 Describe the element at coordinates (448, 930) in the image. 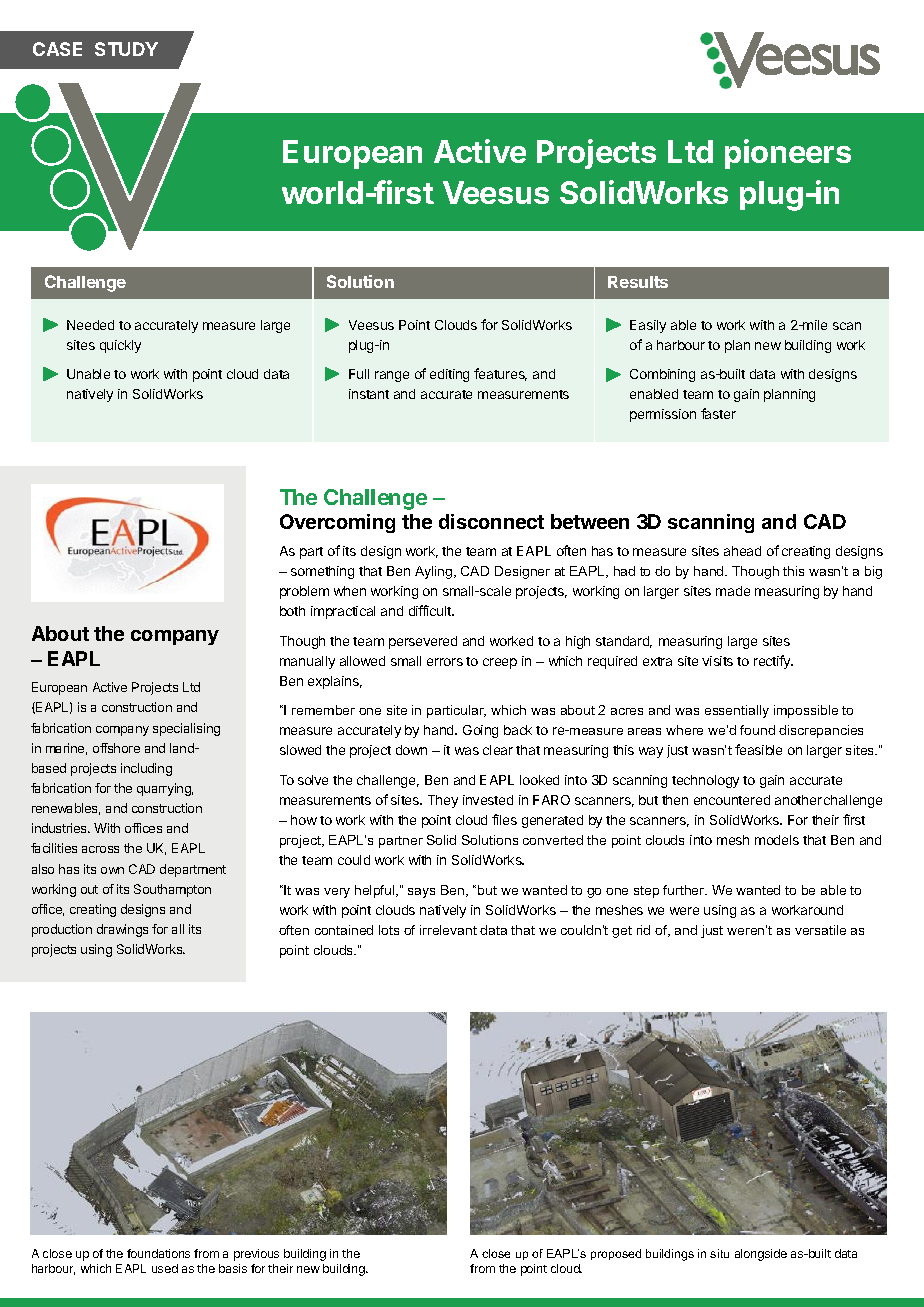

I see `irrelevant` at that location.
